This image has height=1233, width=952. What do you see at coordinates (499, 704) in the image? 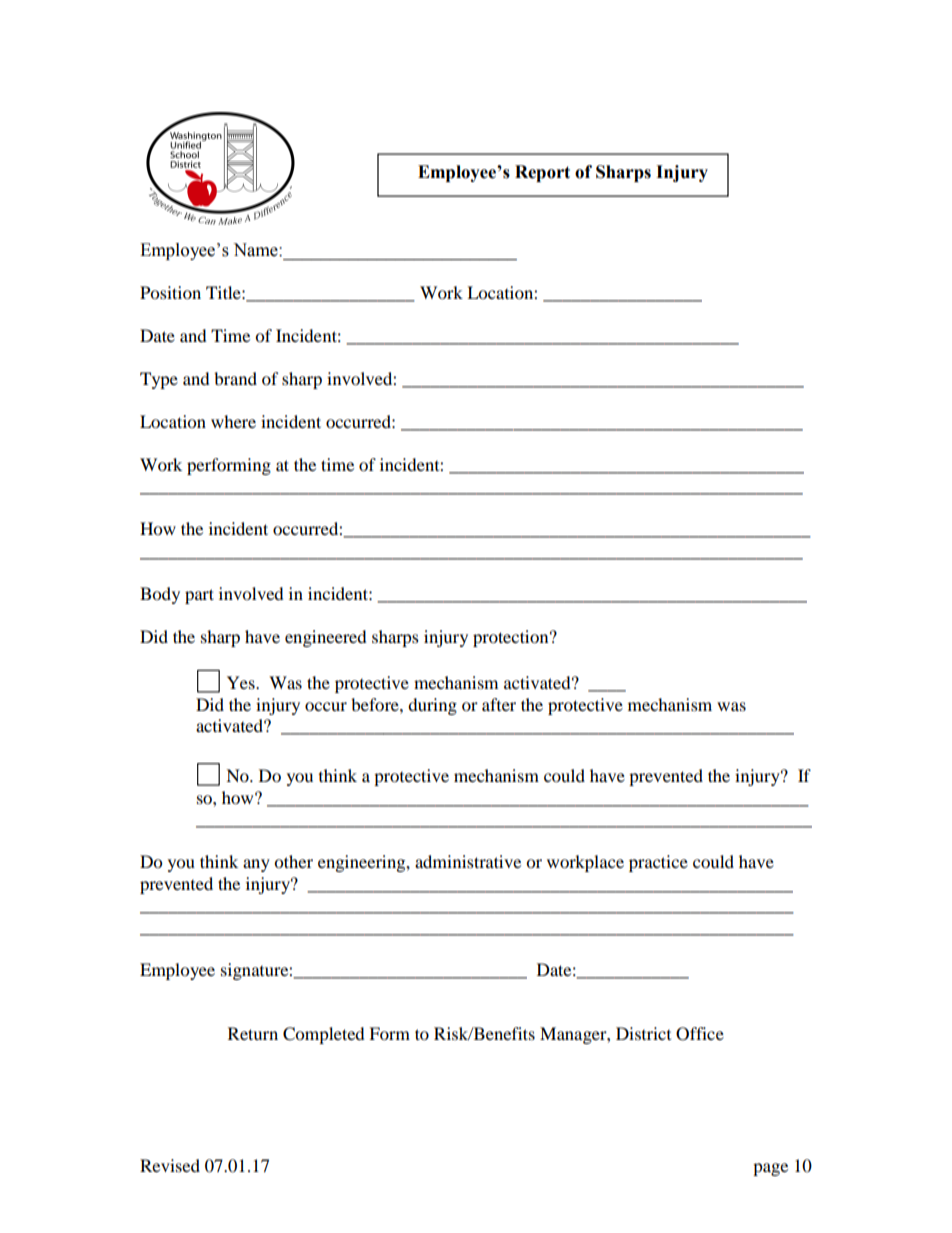
I see `after` at bounding box center [499, 704].
